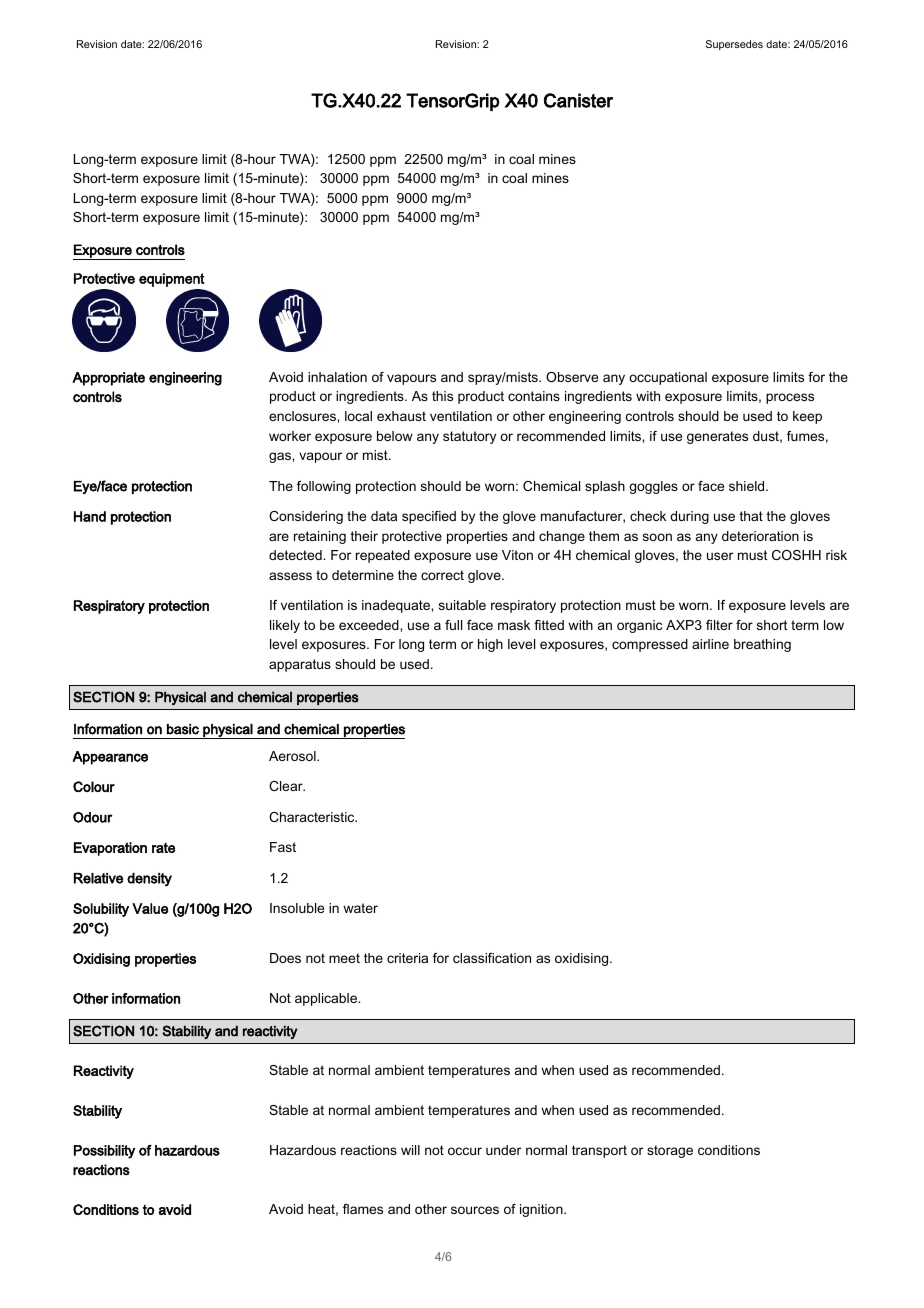 This document has width=924, height=1308. Describe the element at coordinates (762, 645) in the document. I see `breathing` at that location.
